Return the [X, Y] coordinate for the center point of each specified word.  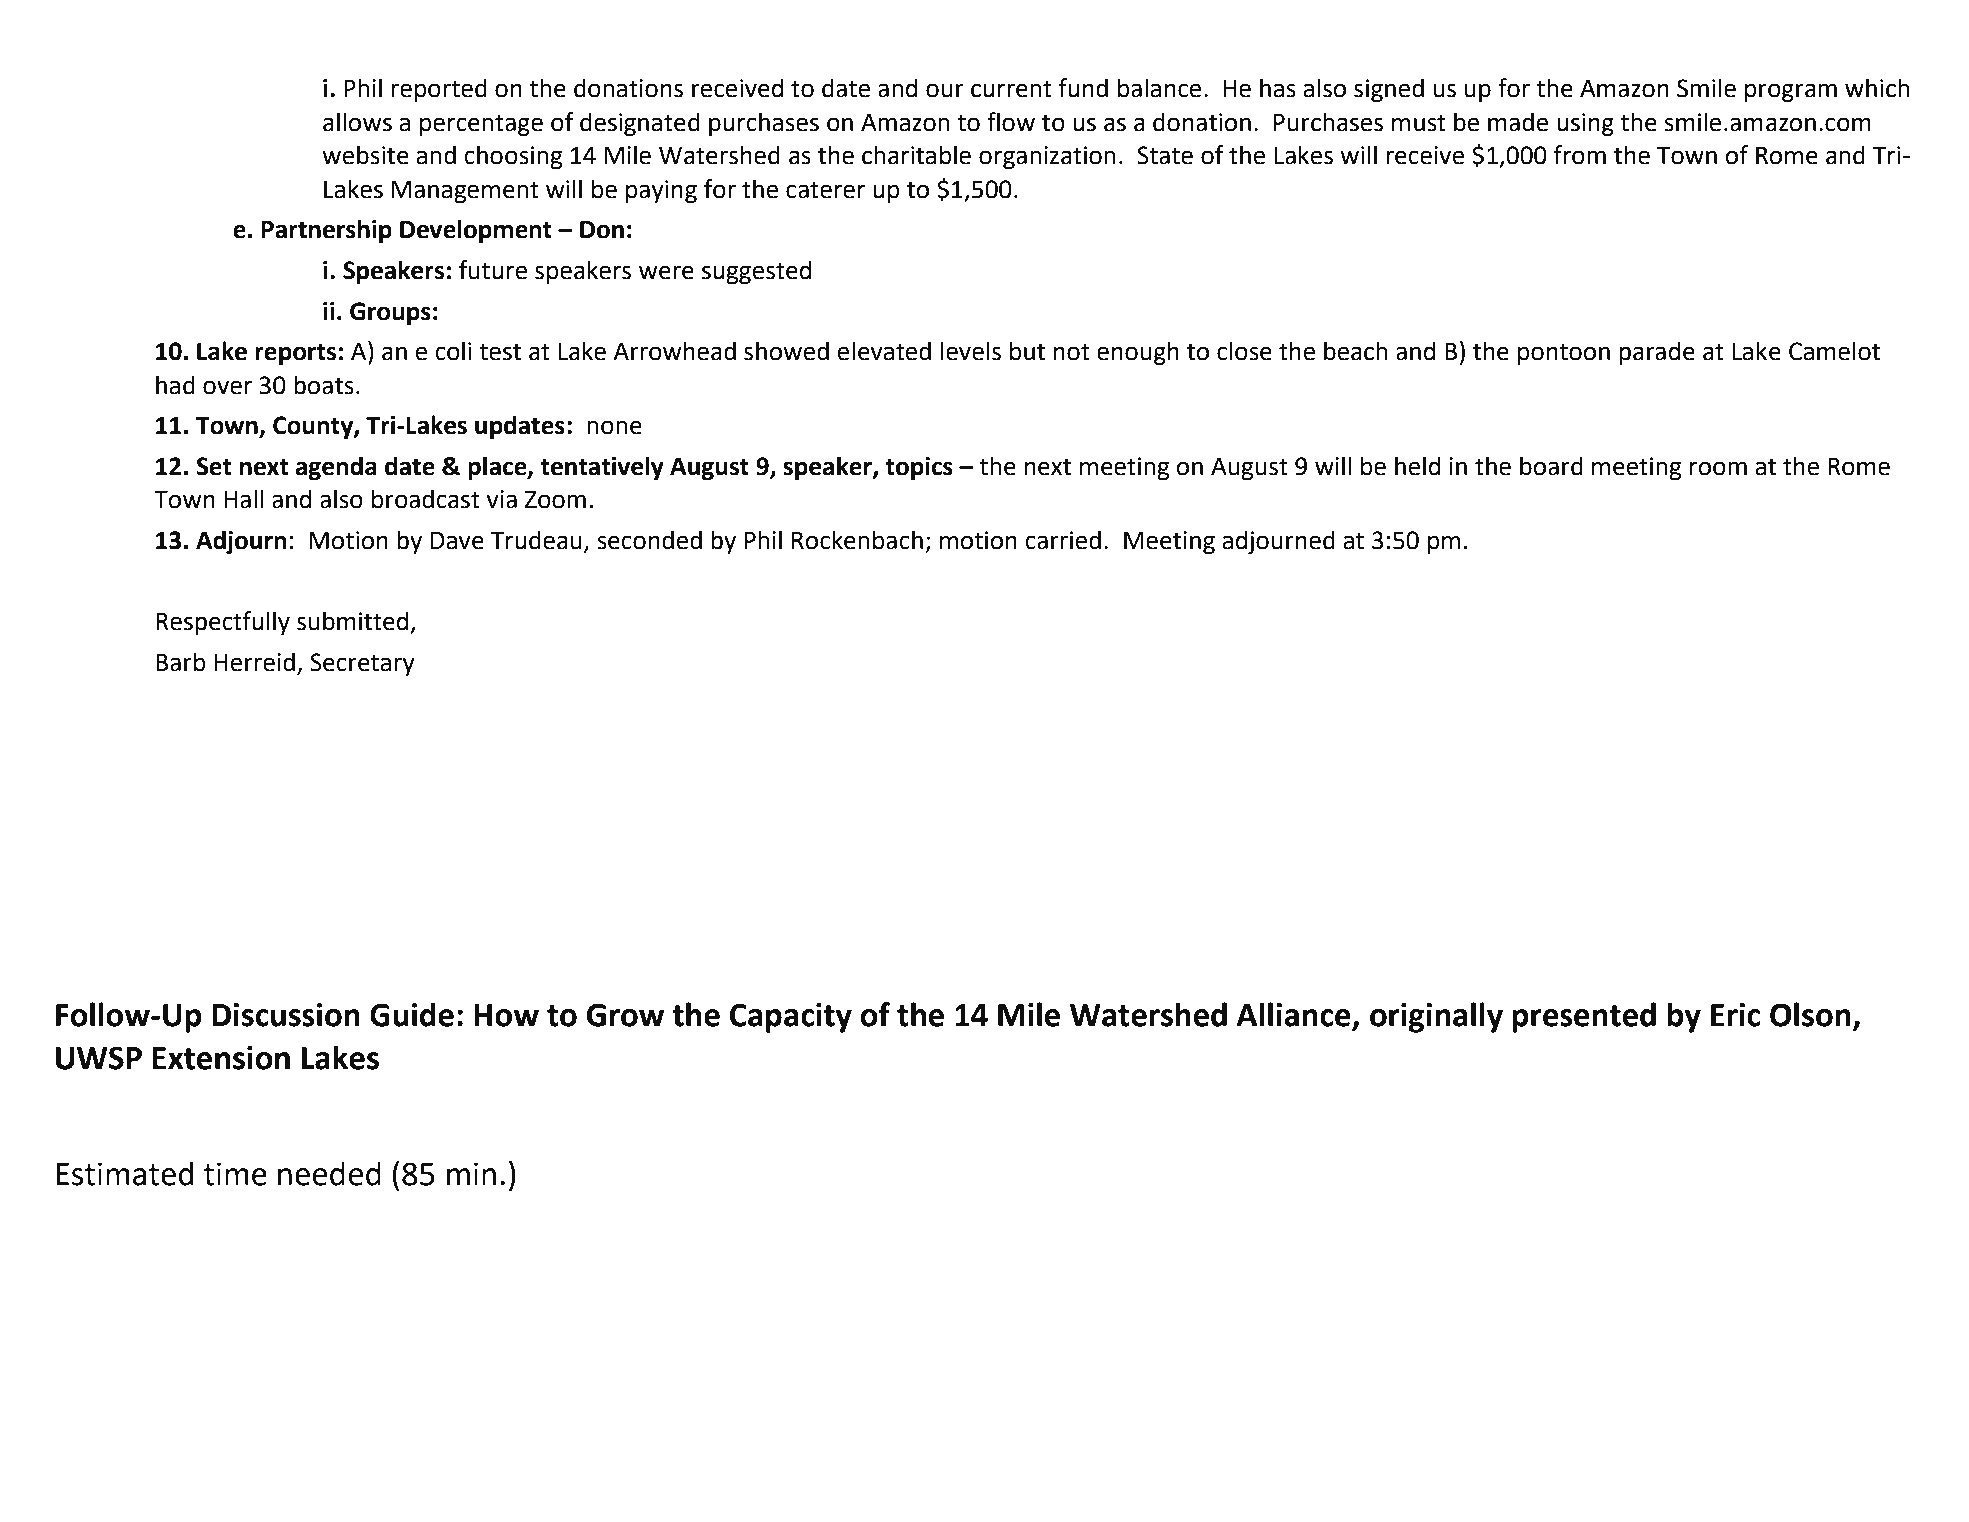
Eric [1735, 1015]
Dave [457, 541]
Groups [390, 313]
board [1551, 466]
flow [1011, 122]
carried [1063, 540]
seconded [649, 540]
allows [357, 122]
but [1027, 351]
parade [1657, 353]
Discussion [286, 1015]
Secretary [362, 664]
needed [329, 1173]
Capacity [791, 1018]
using [1585, 124]
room [1718, 468]
